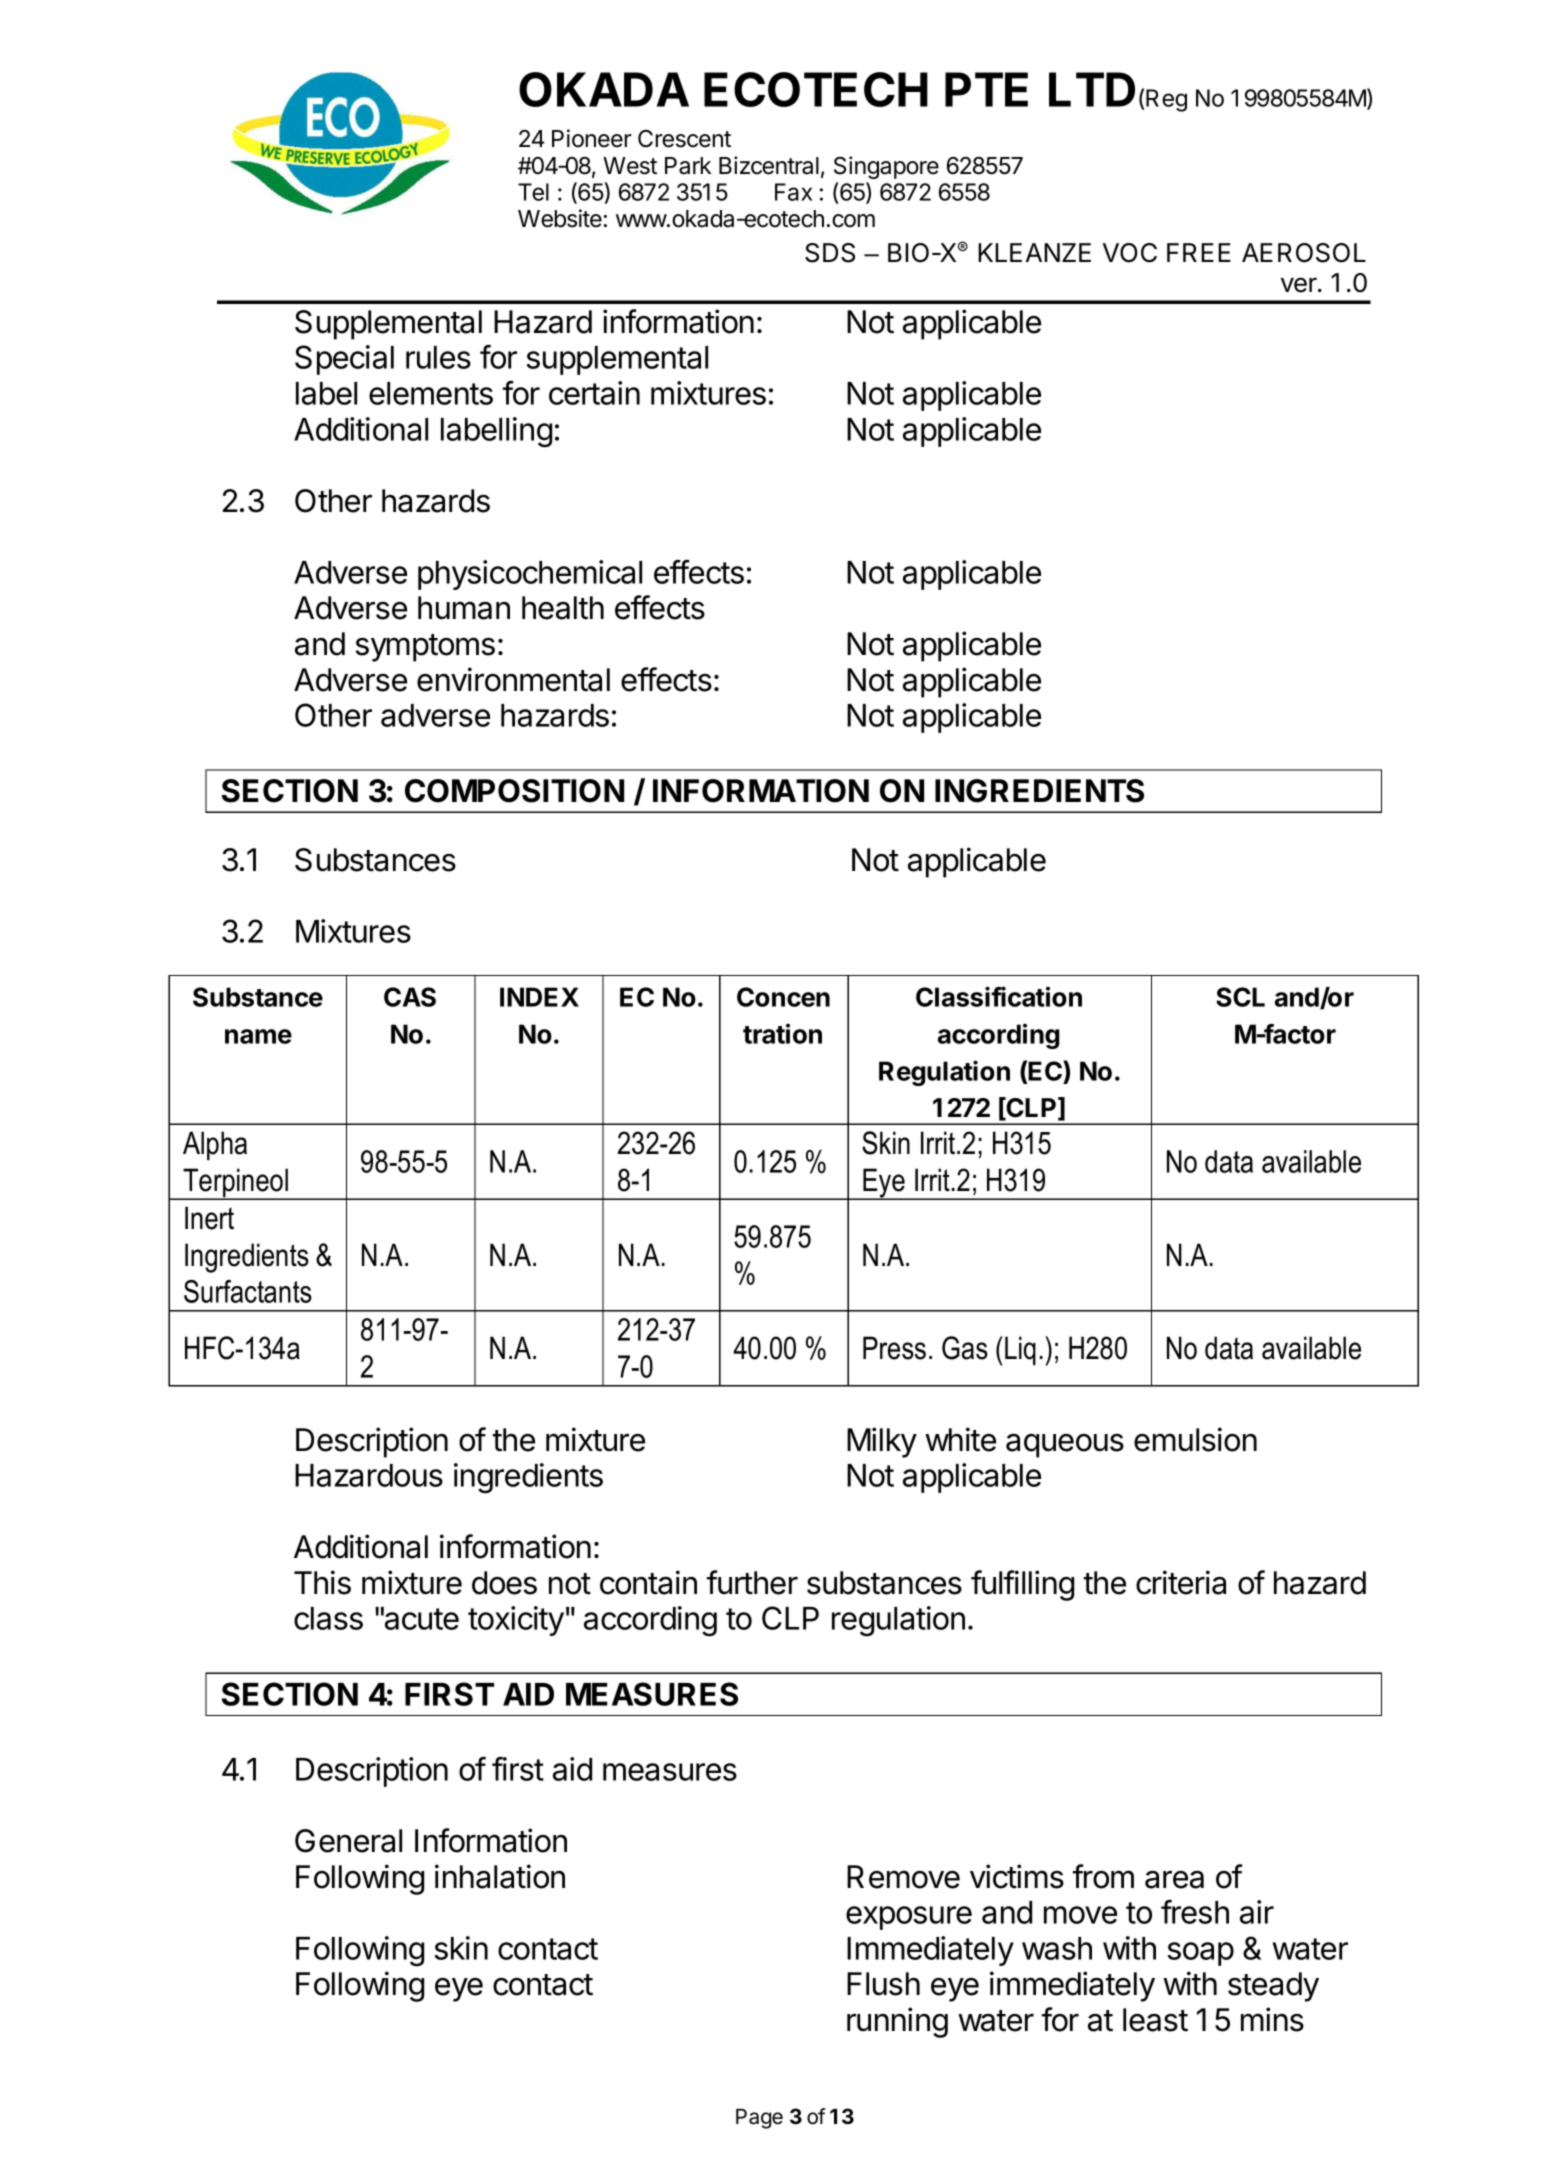 The width and height of the image is (1543, 2181). I want to click on symptoms, so click(425, 648).
